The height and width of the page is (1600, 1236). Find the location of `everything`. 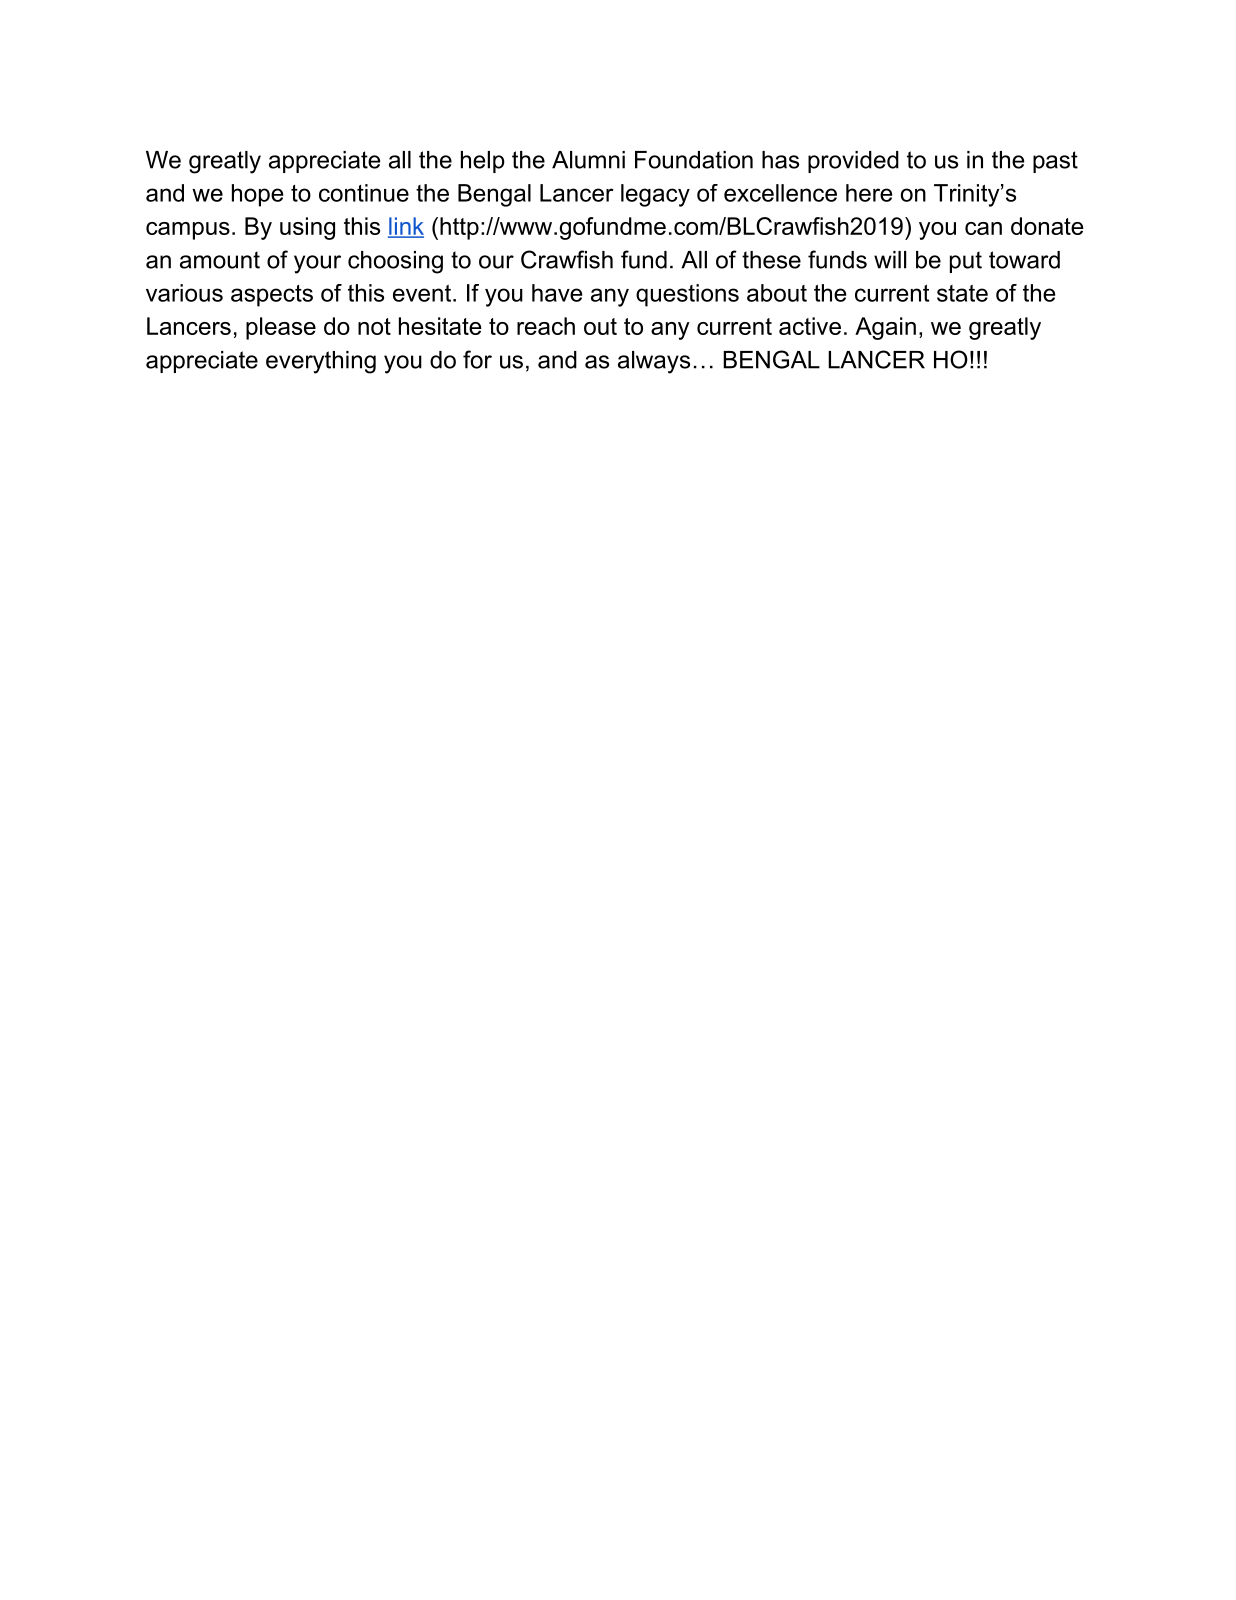

everything is located at coordinates (321, 362).
